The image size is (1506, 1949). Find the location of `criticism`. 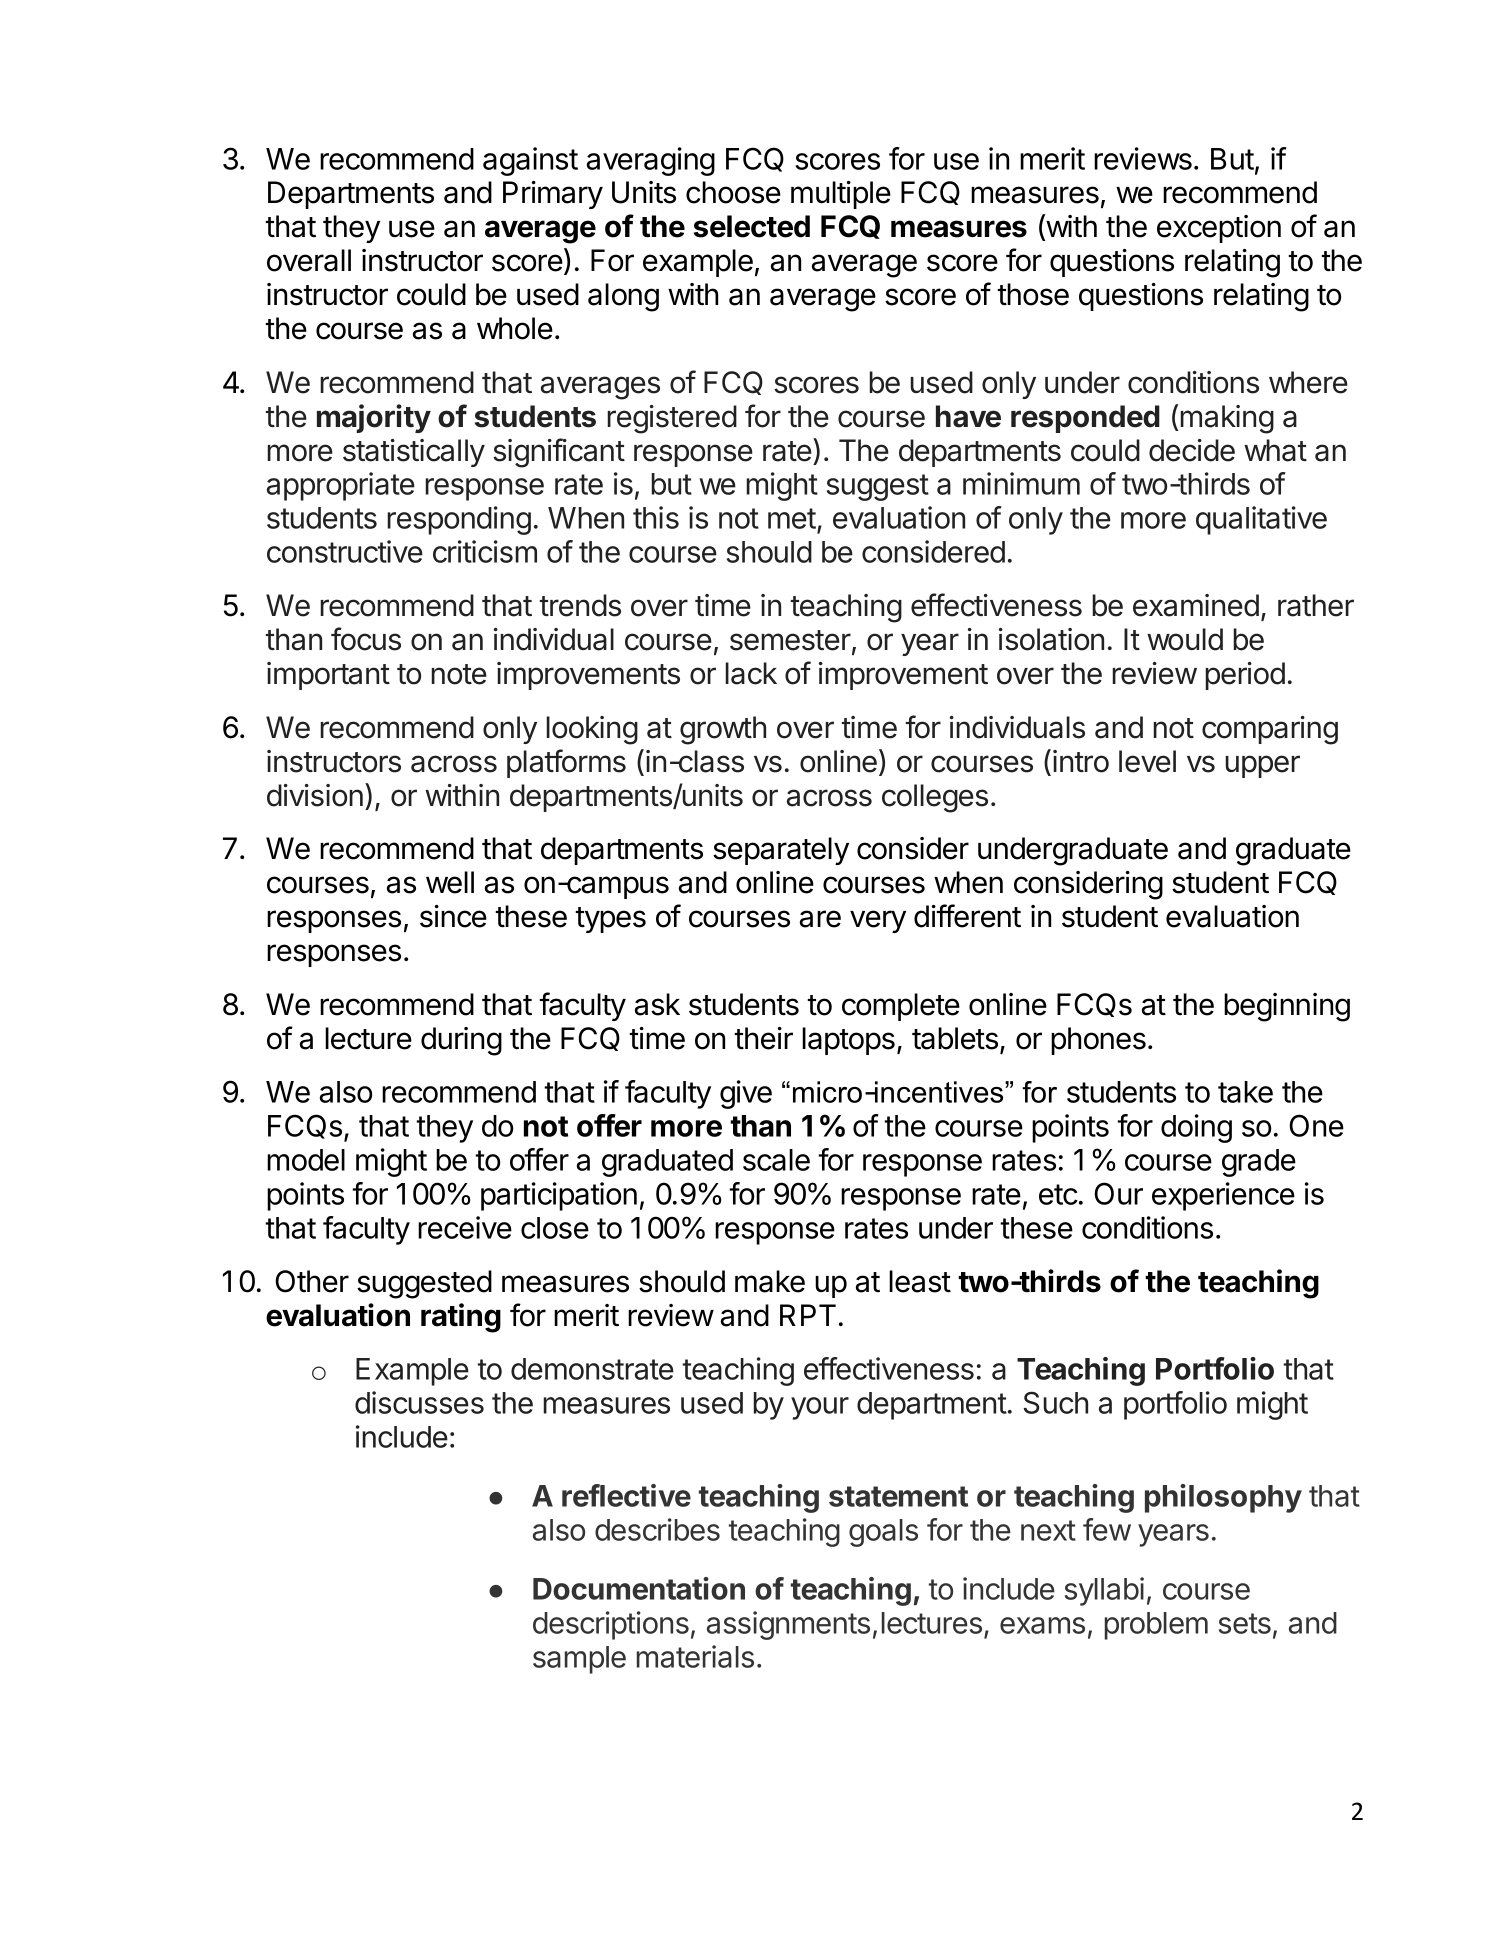

criticism is located at coordinates (485, 551).
